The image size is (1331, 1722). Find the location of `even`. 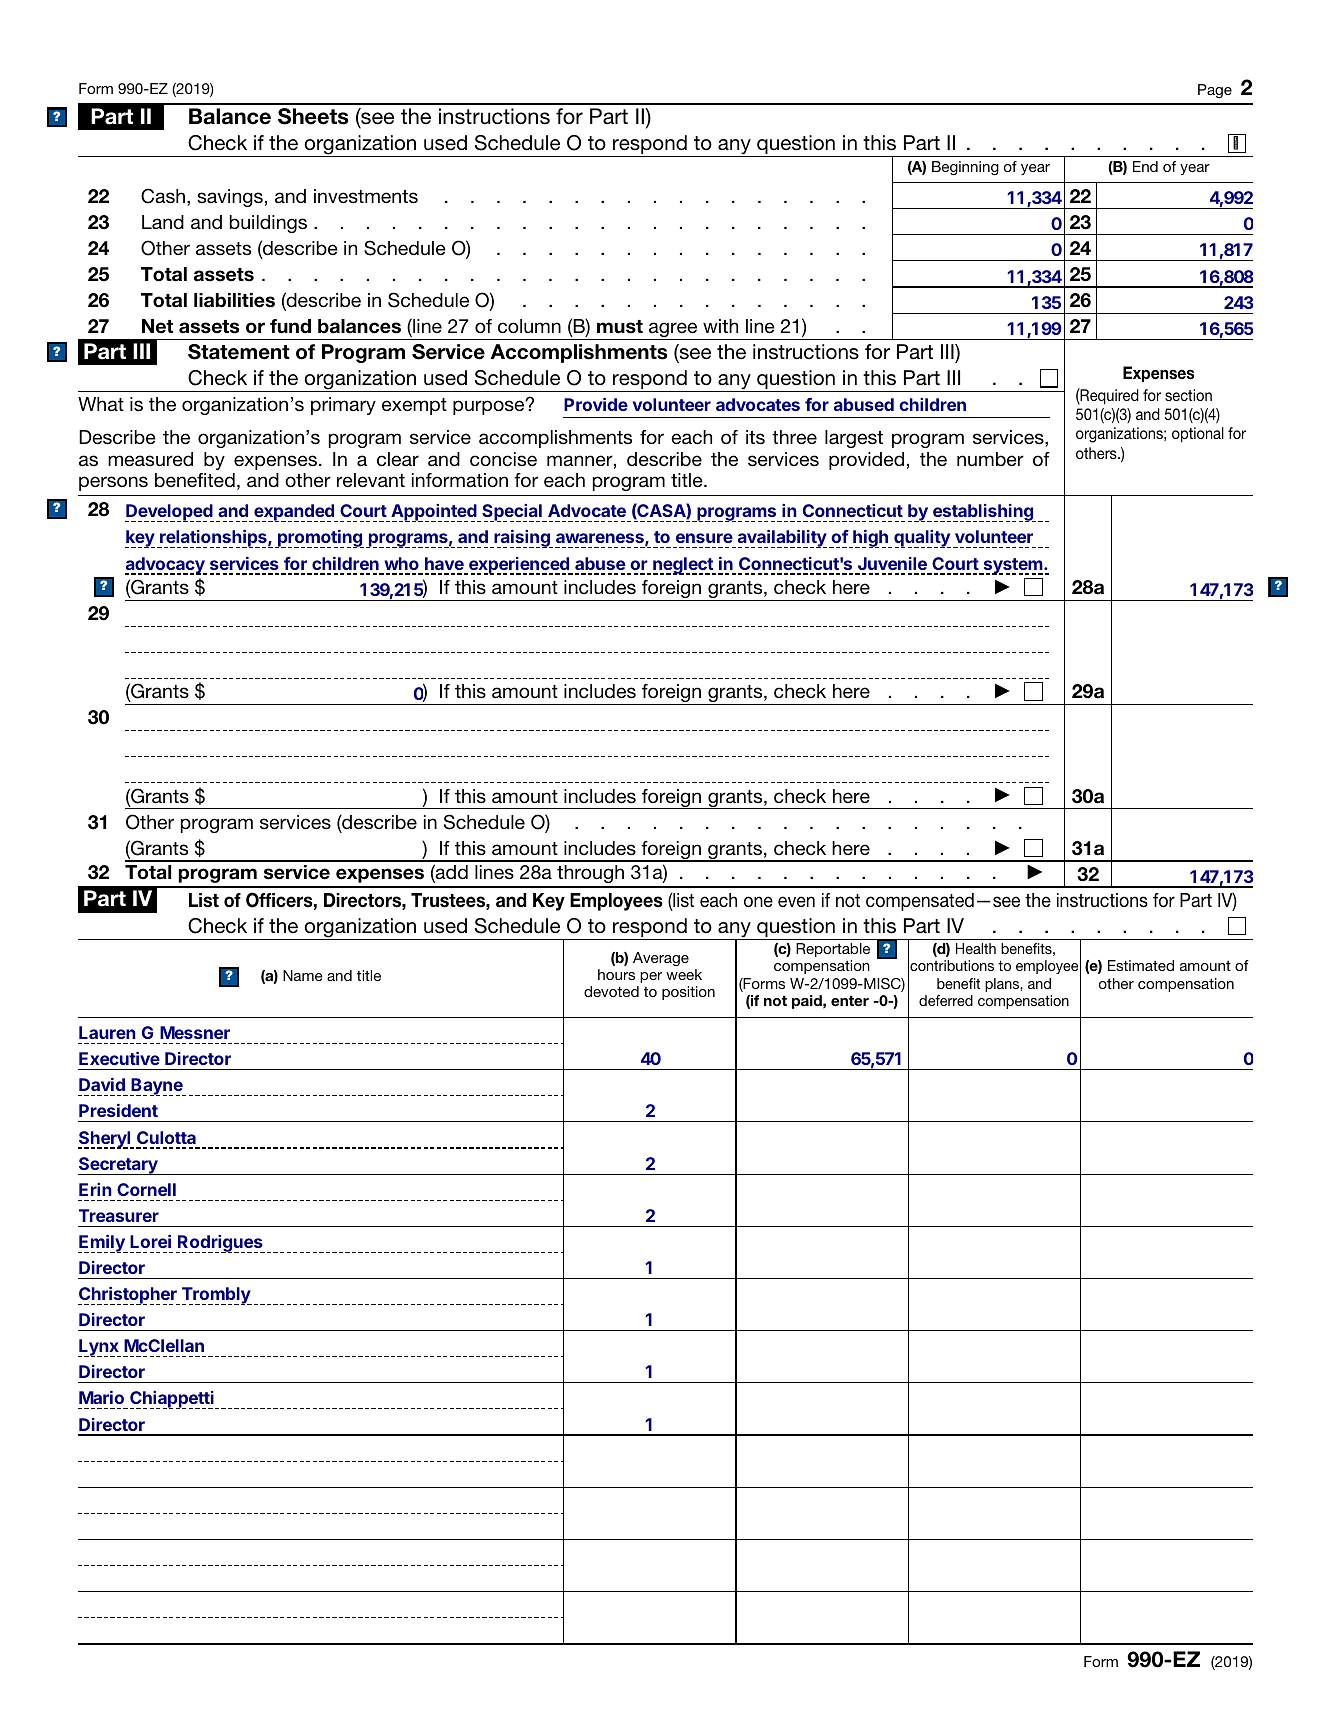

even is located at coordinates (796, 901).
